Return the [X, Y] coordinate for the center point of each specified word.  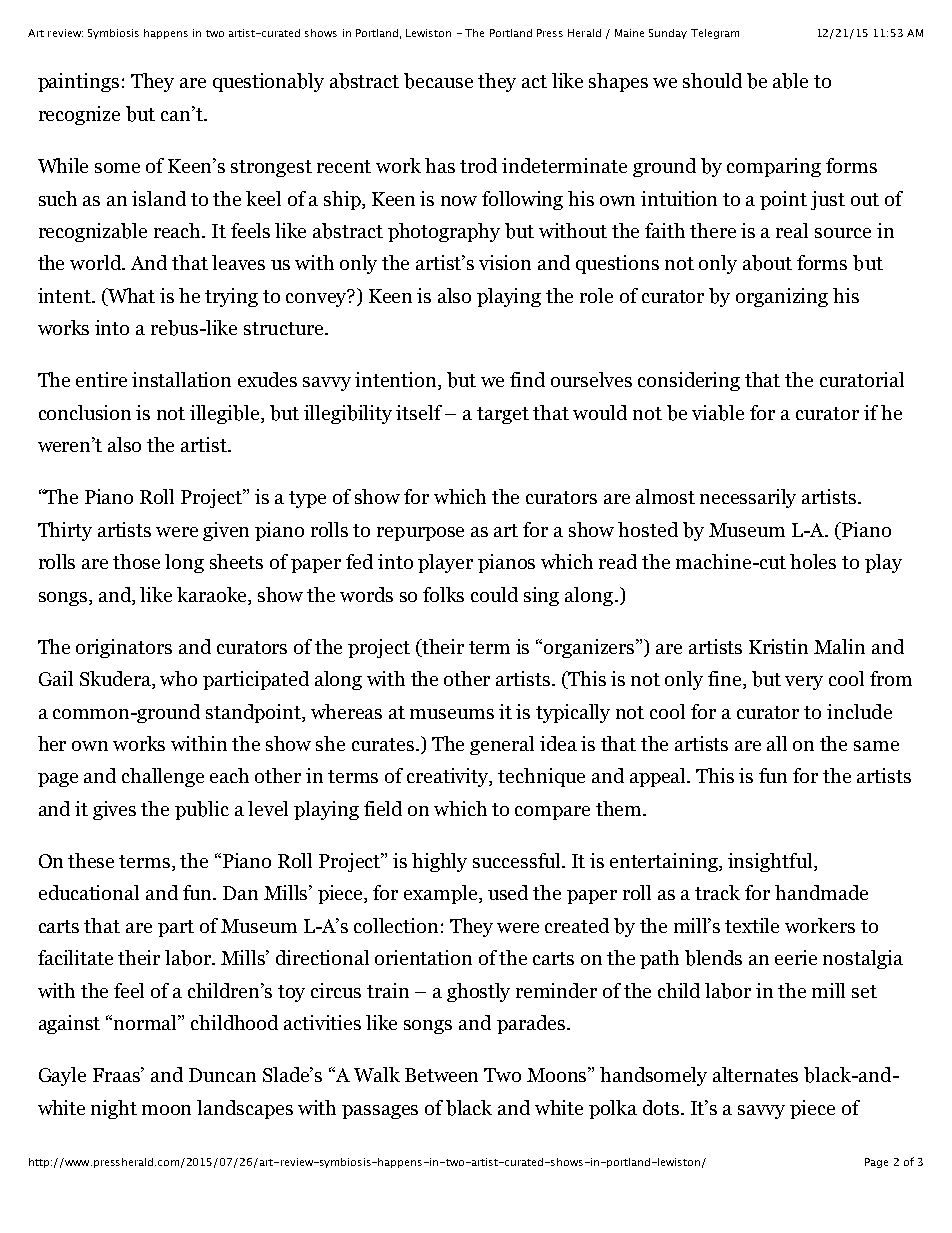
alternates [755, 1074]
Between [441, 1075]
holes [813, 561]
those [136, 561]
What [130, 295]
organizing [782, 297]
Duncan [222, 1075]
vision [505, 262]
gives [114, 810]
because [438, 81]
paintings [78, 82]
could [494, 594]
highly [439, 862]
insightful [771, 862]
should [712, 80]
